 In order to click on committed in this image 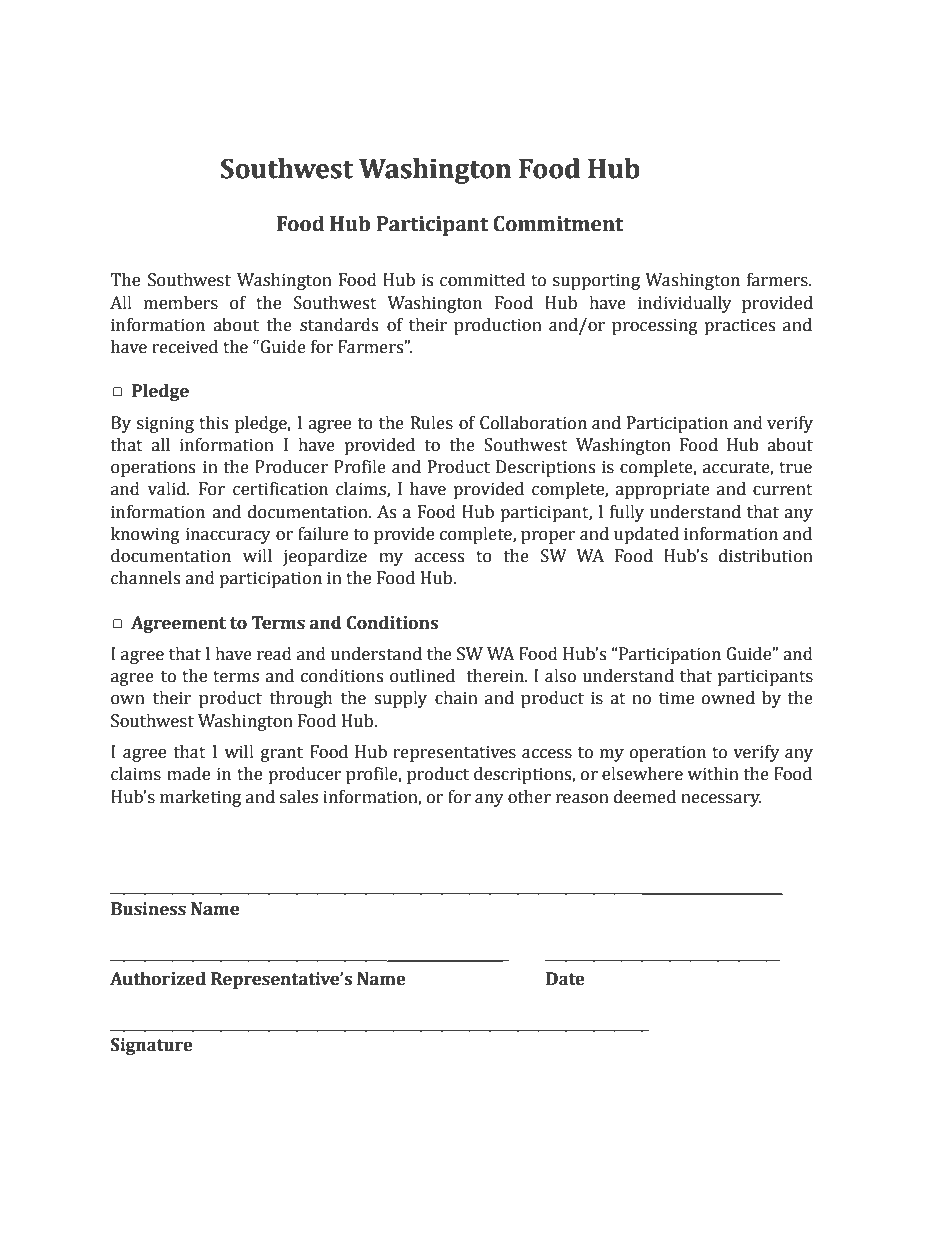, I will do `click(482, 280)`.
